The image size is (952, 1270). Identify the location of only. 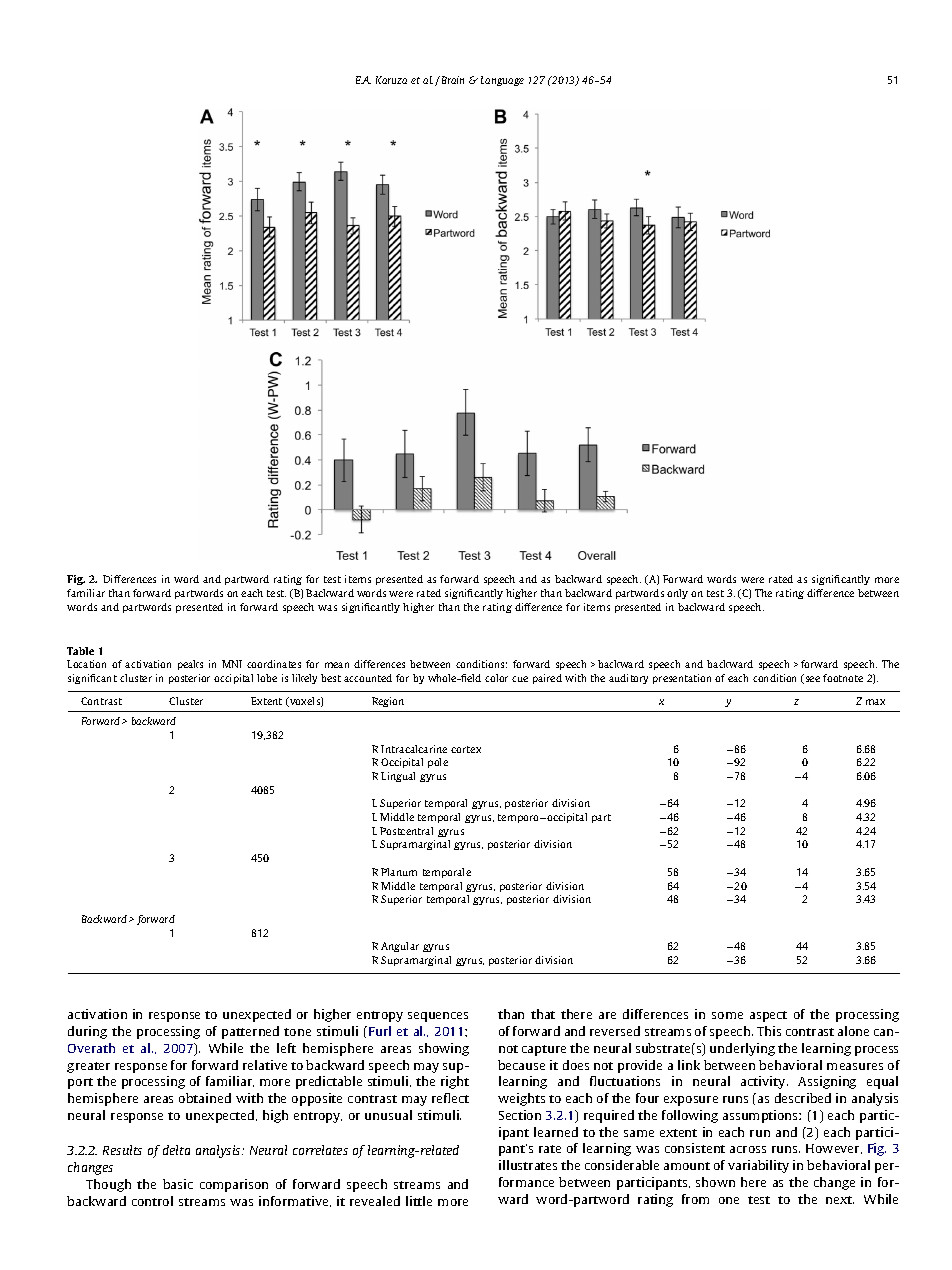
(677, 594).
